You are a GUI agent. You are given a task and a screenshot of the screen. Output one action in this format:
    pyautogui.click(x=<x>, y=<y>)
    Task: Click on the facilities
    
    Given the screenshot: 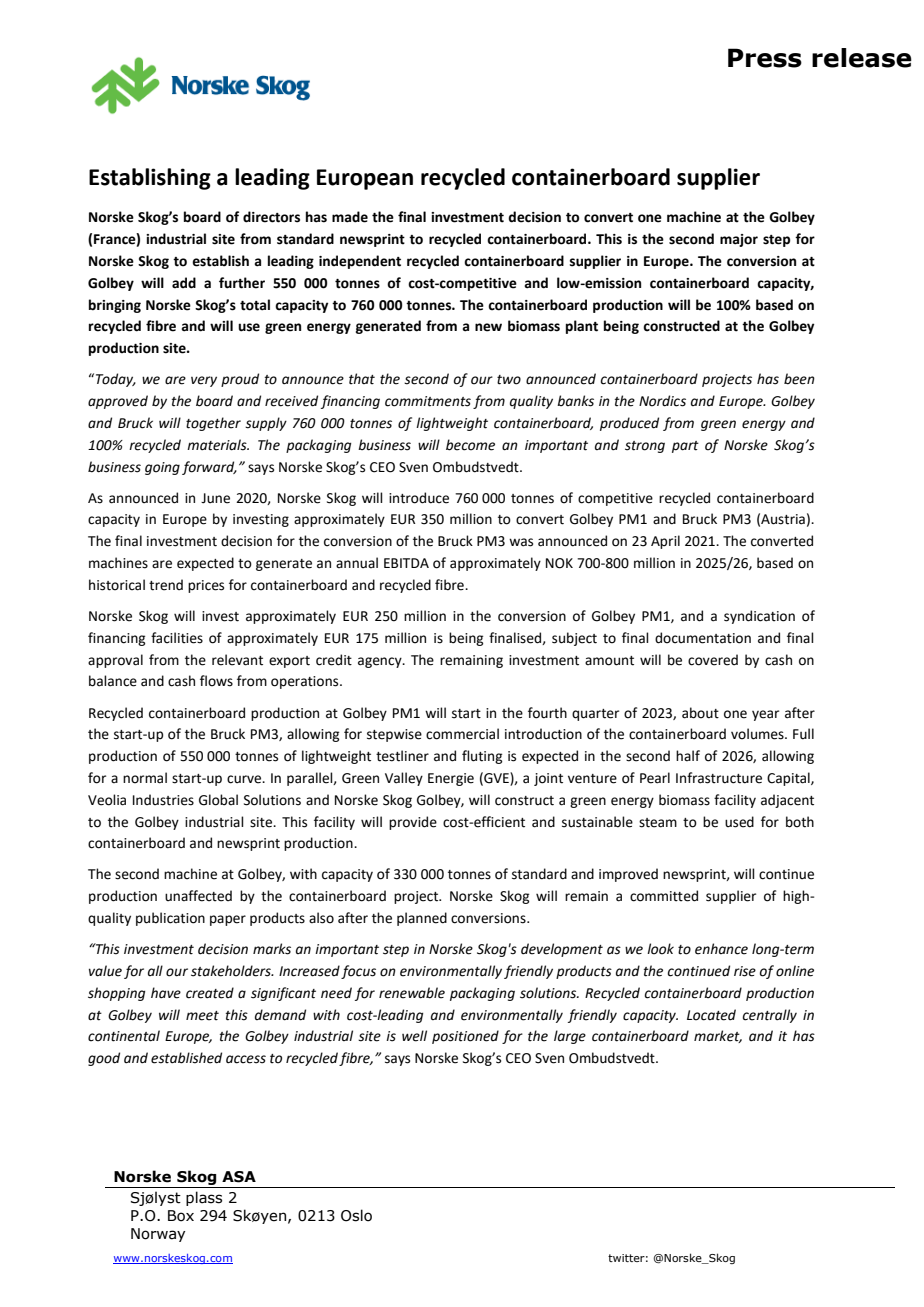 What is the action you would take?
    pyautogui.click(x=177, y=638)
